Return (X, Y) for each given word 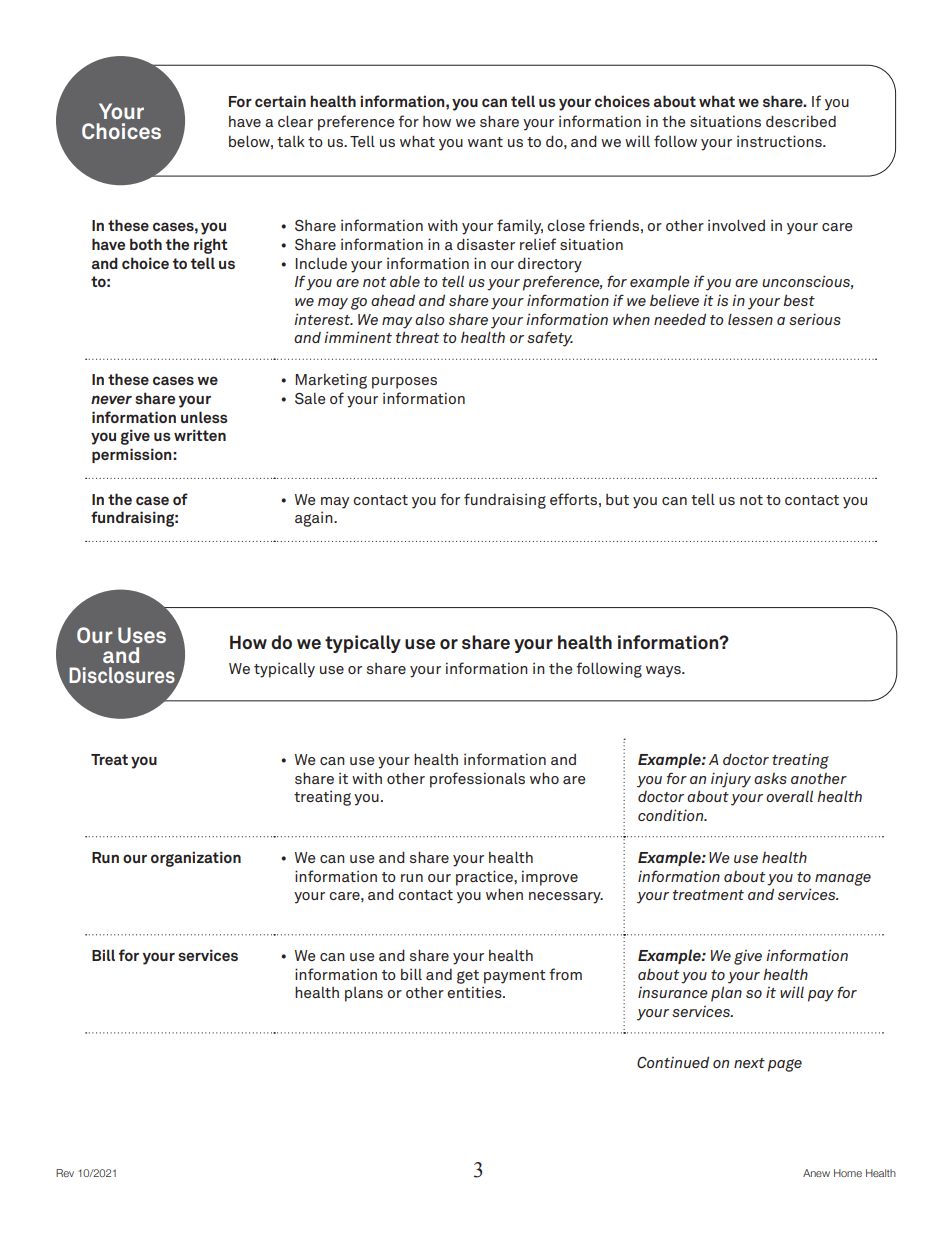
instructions (780, 141)
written (200, 435)
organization (196, 859)
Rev (65, 1173)
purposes (404, 383)
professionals (477, 780)
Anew (816, 1173)
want (485, 142)
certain (280, 101)
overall (789, 796)
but (617, 499)
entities (475, 992)
